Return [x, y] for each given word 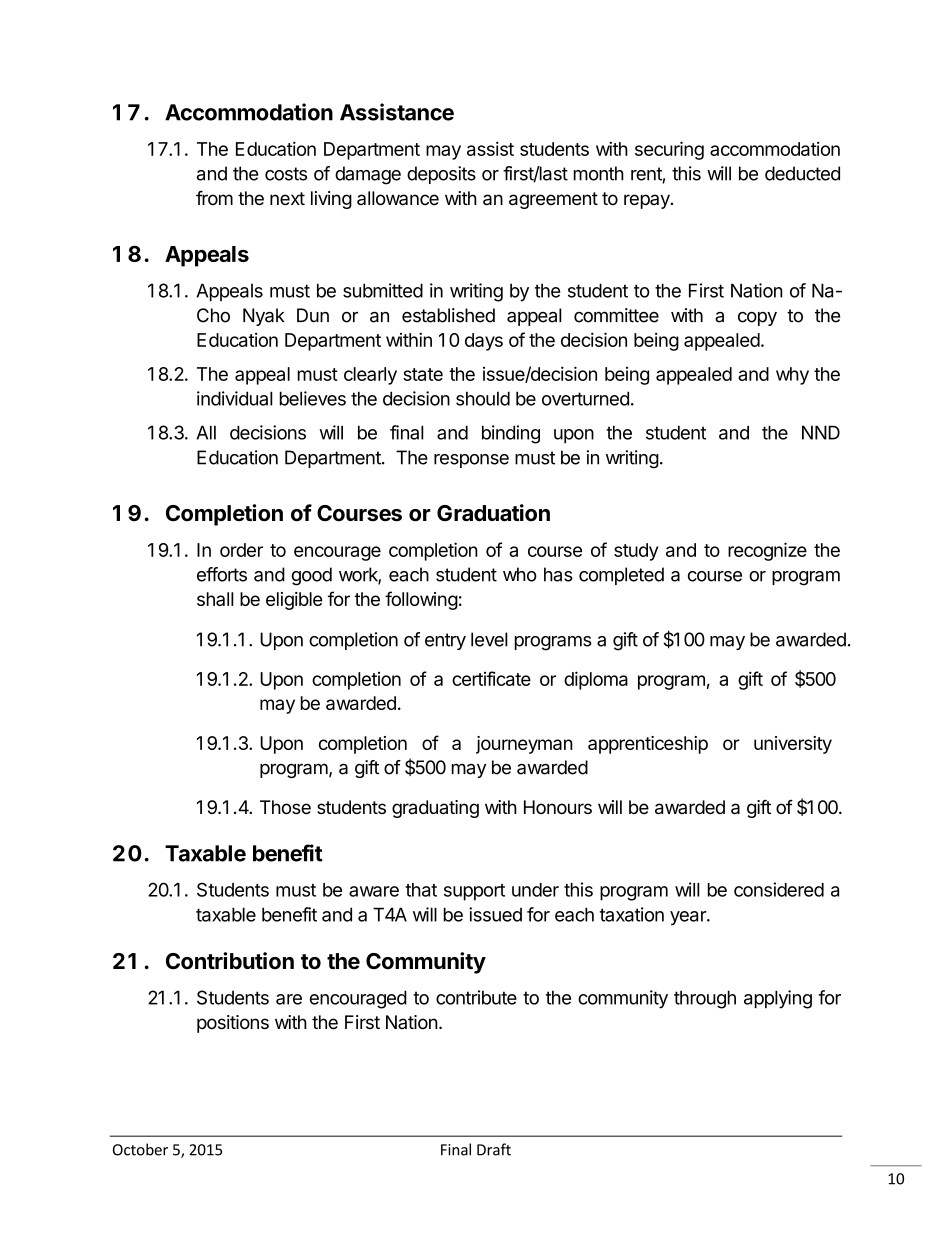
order [241, 550]
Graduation [493, 513]
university [793, 745]
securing [669, 150]
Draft [494, 1149]
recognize [767, 551]
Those [285, 807]
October [140, 1149]
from [214, 198]
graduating [435, 809]
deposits [441, 175]
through [705, 999]
